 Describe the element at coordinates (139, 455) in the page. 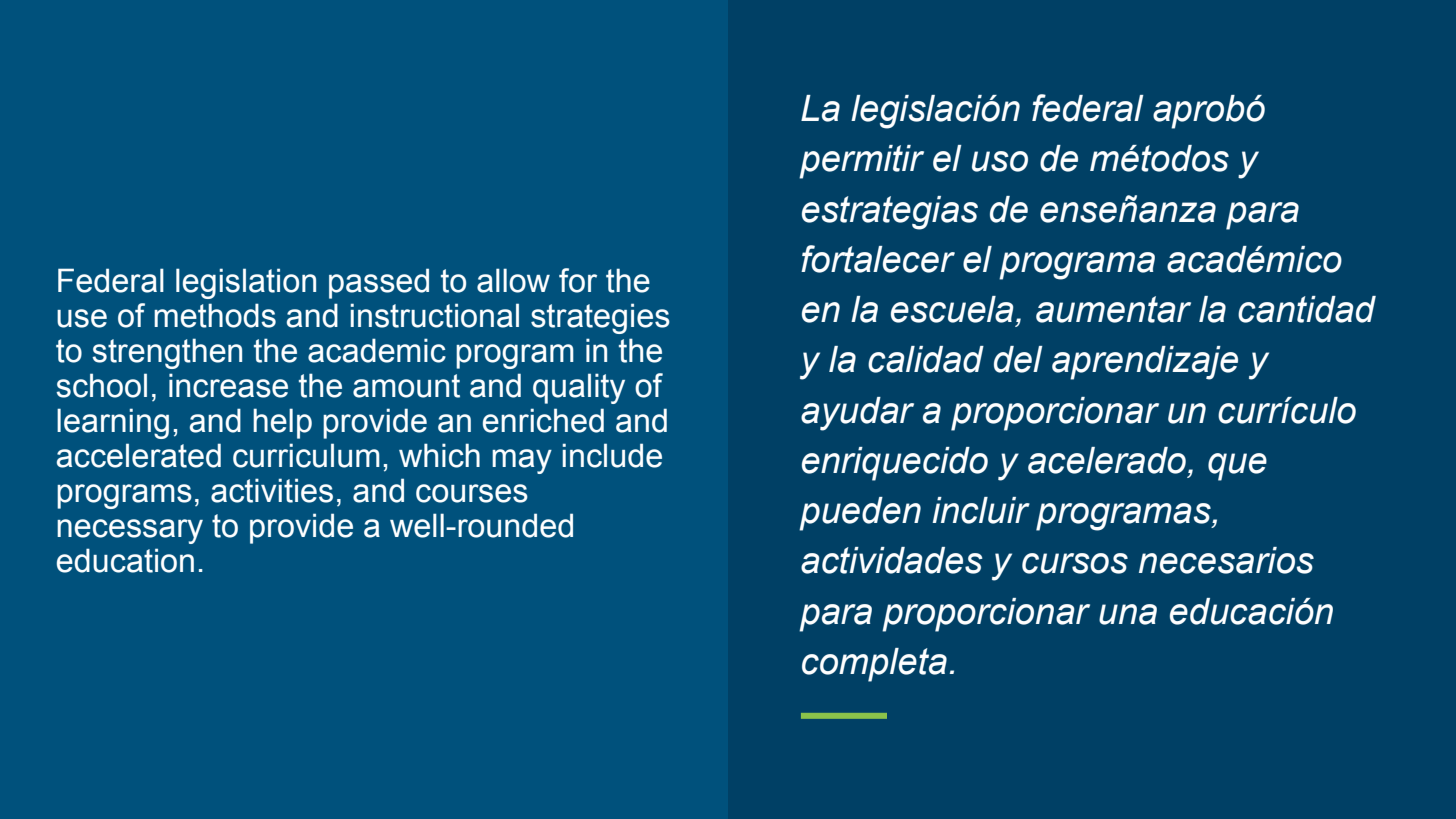

I see `accelerated` at that location.
